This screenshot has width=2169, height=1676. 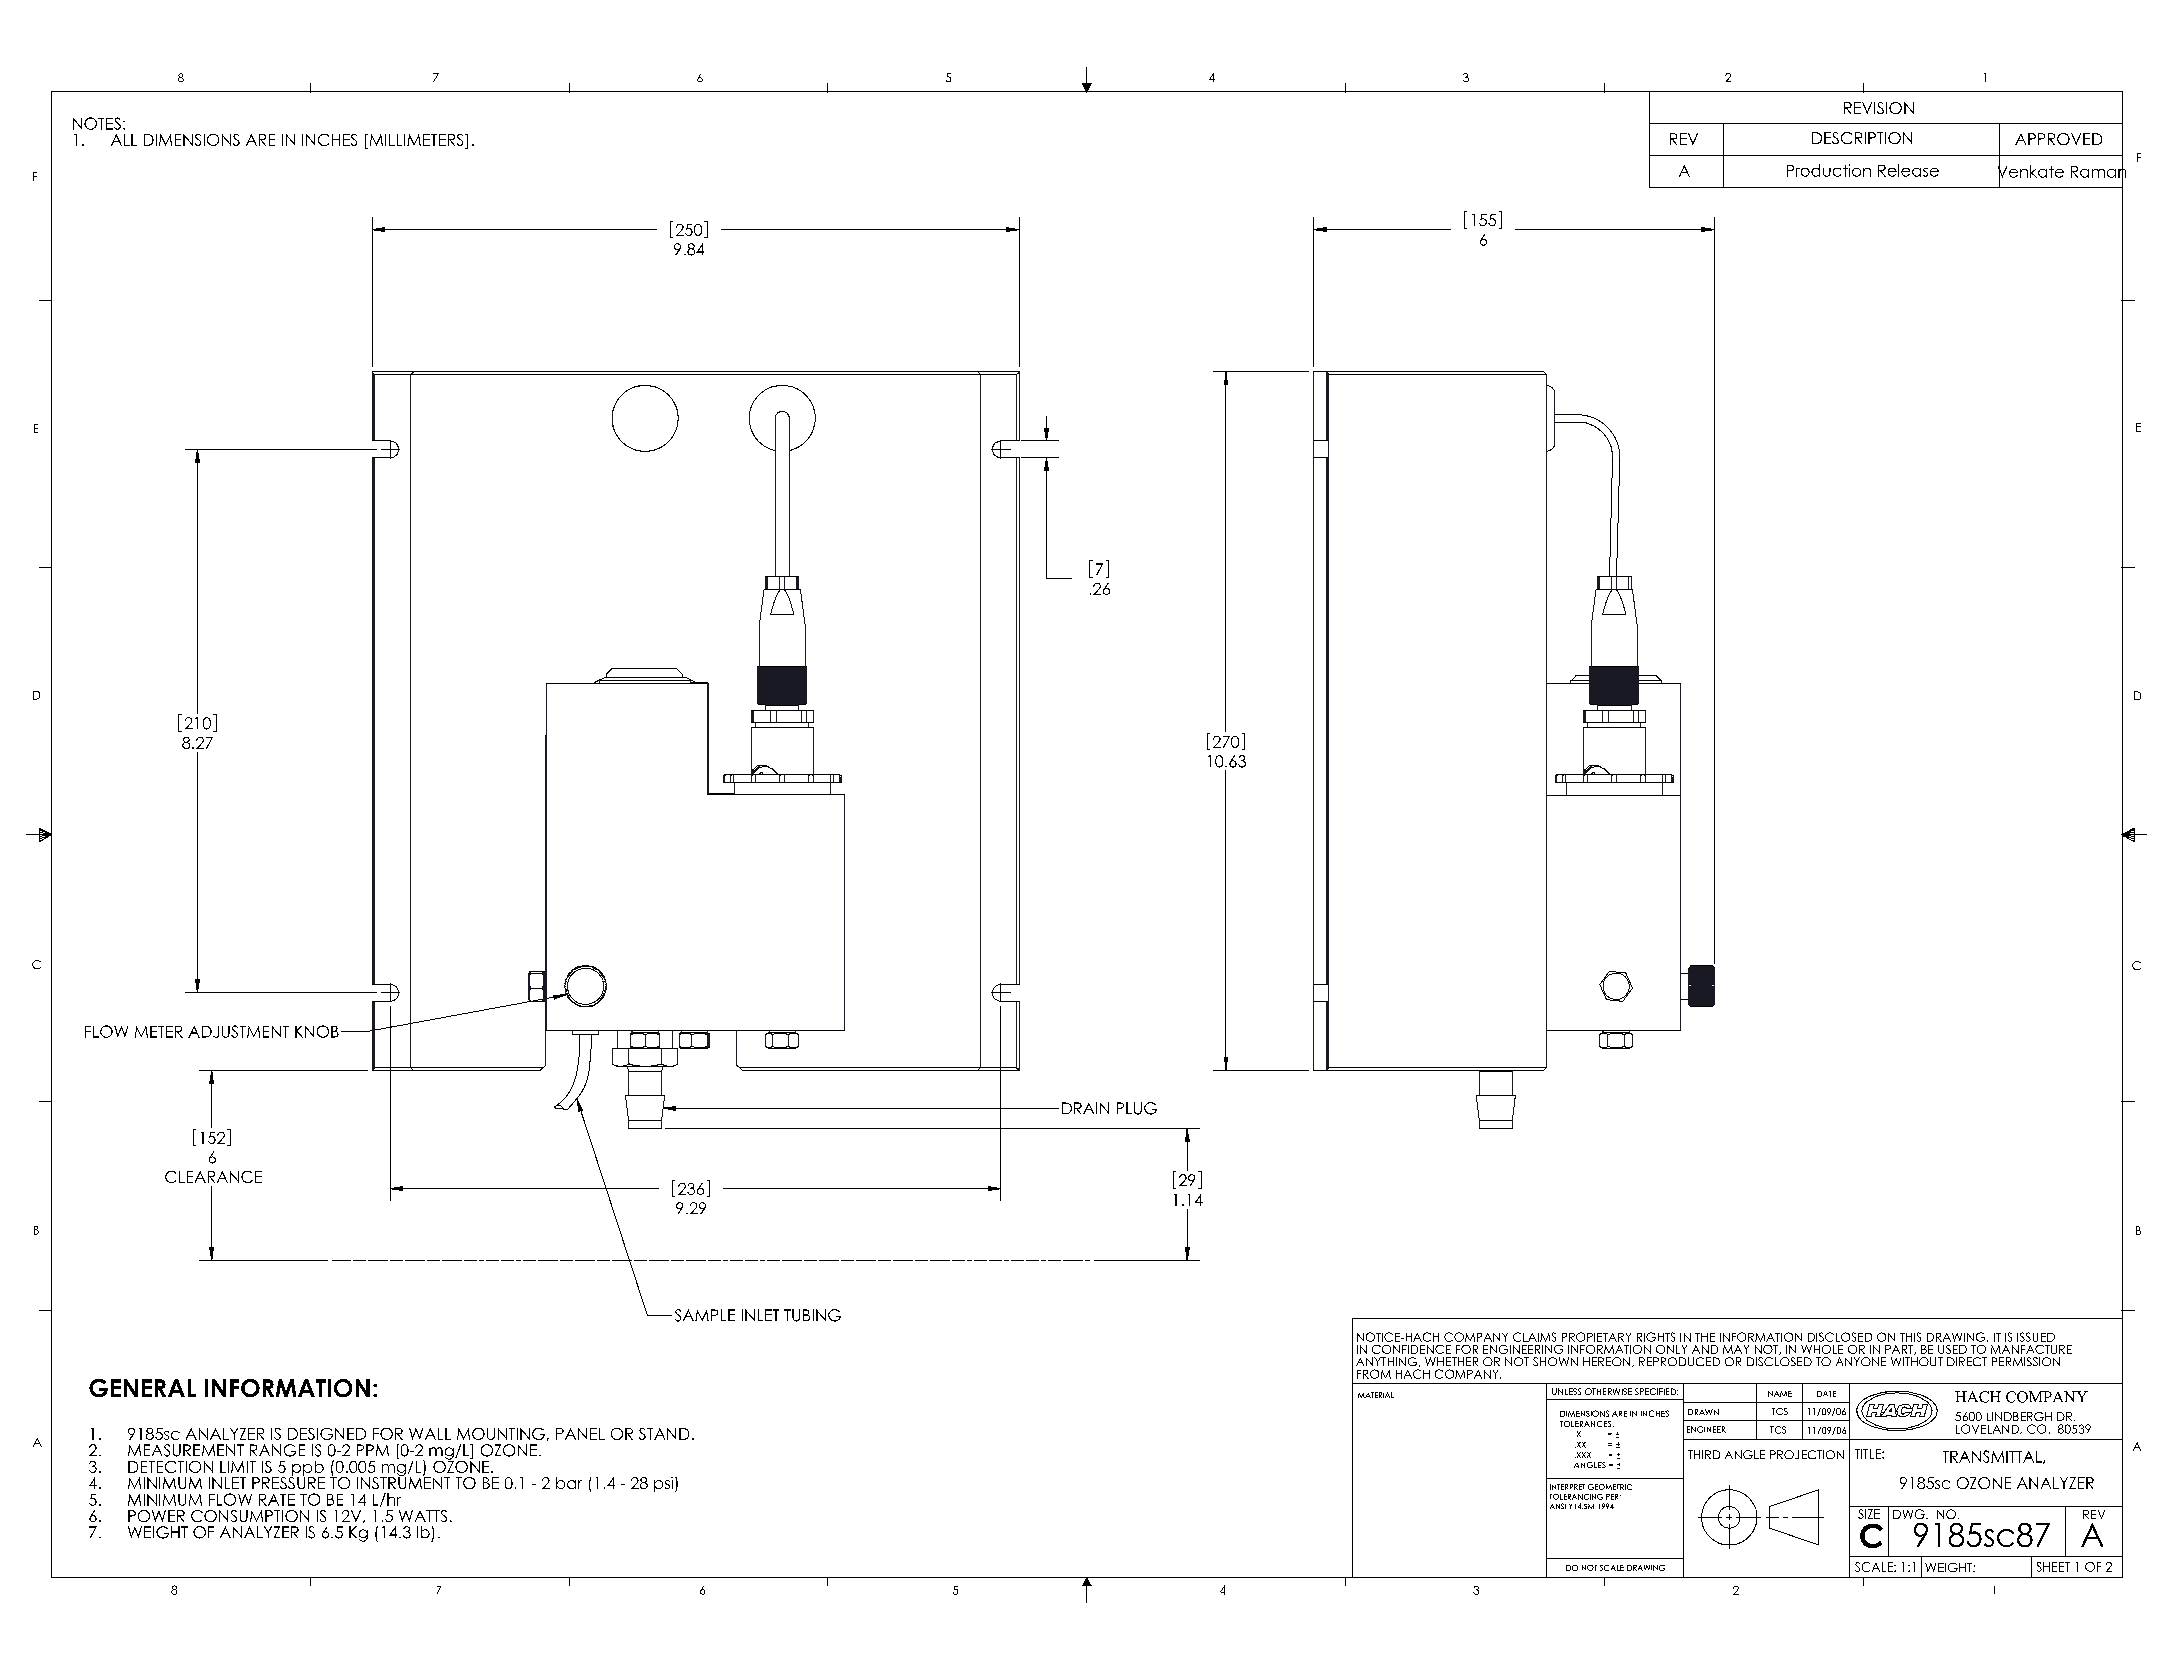 I want to click on Raman, so click(x=2098, y=171).
